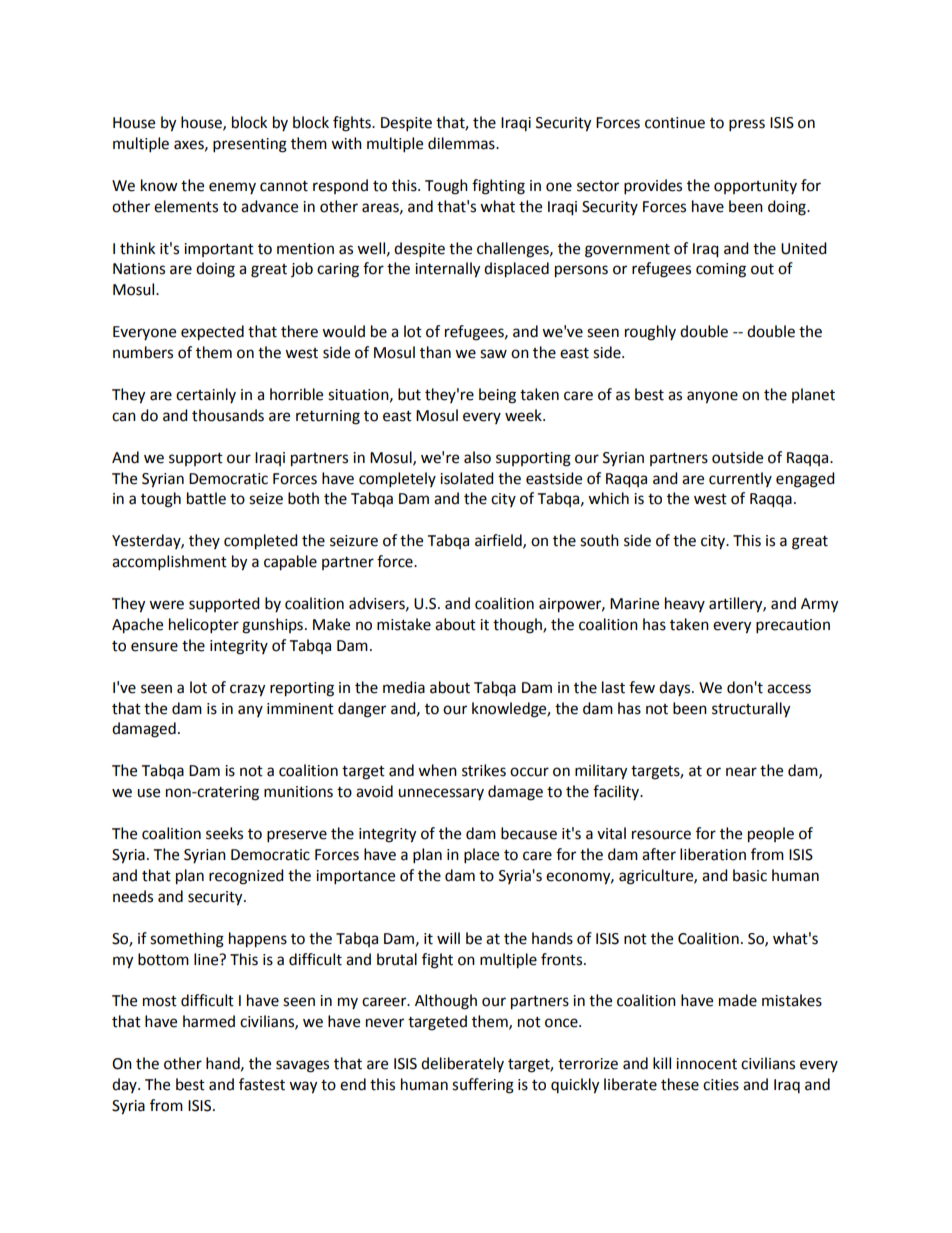 The width and height of the document is (952, 1233). Describe the element at coordinates (206, 395) in the document. I see `certainly` at that location.
